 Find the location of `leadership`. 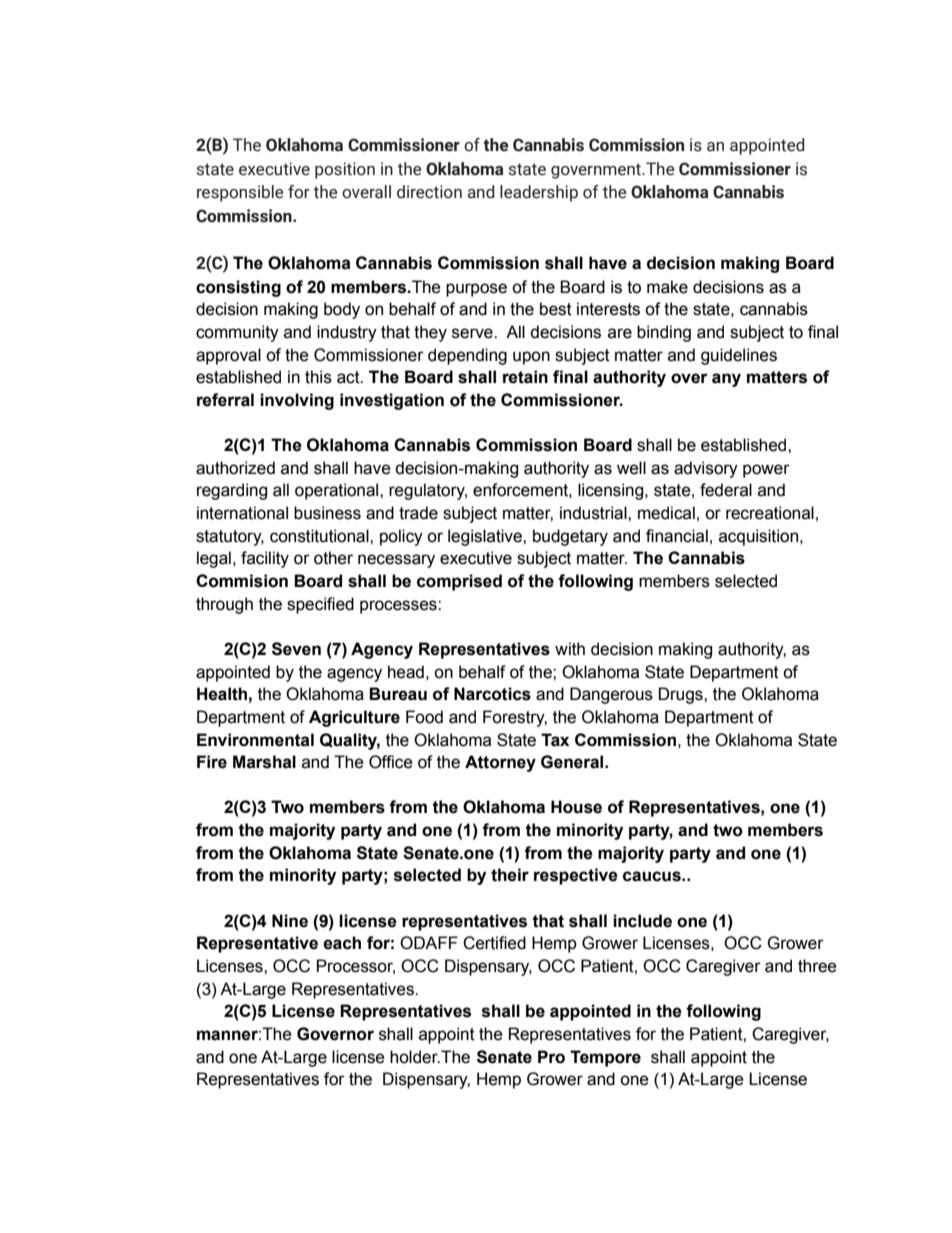

leadership is located at coordinates (539, 193).
